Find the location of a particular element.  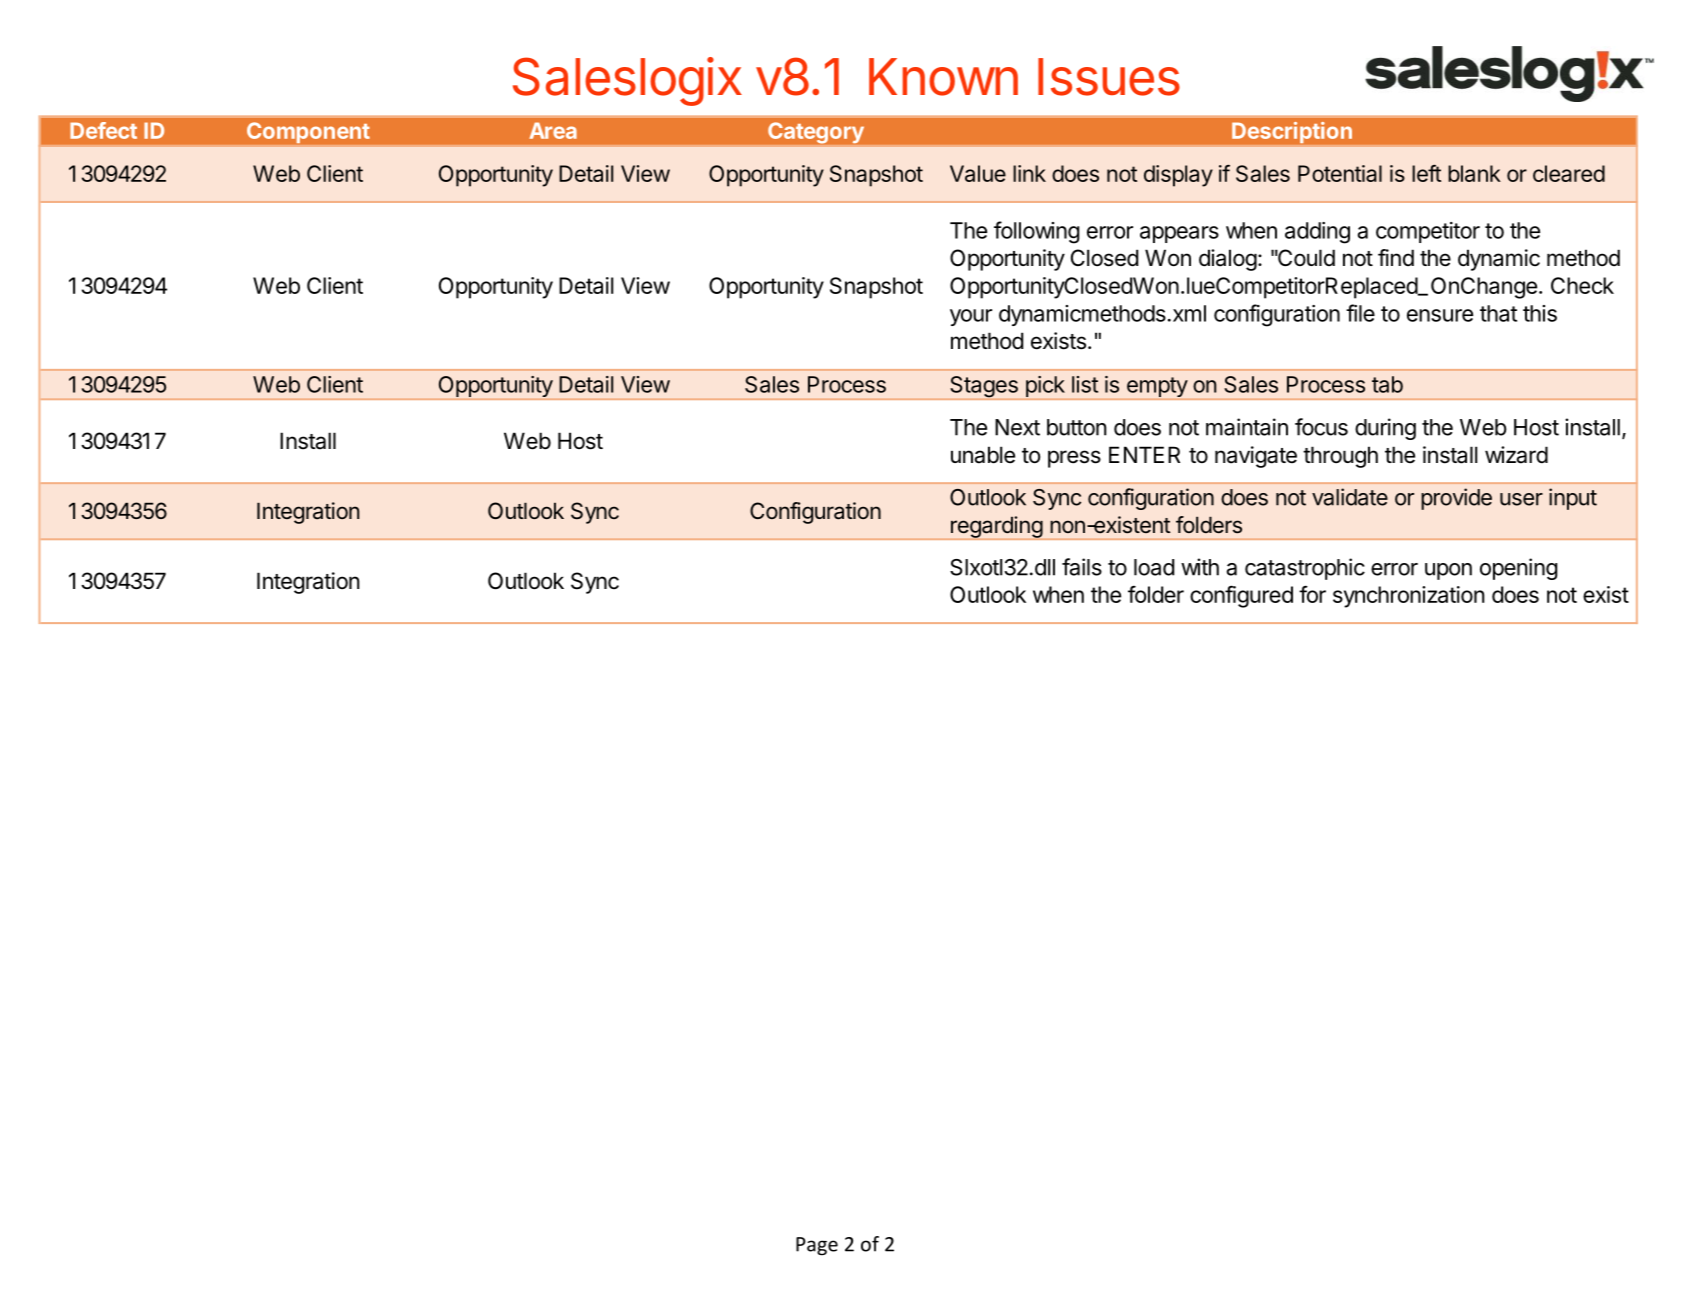

load is located at coordinates (1154, 567).
